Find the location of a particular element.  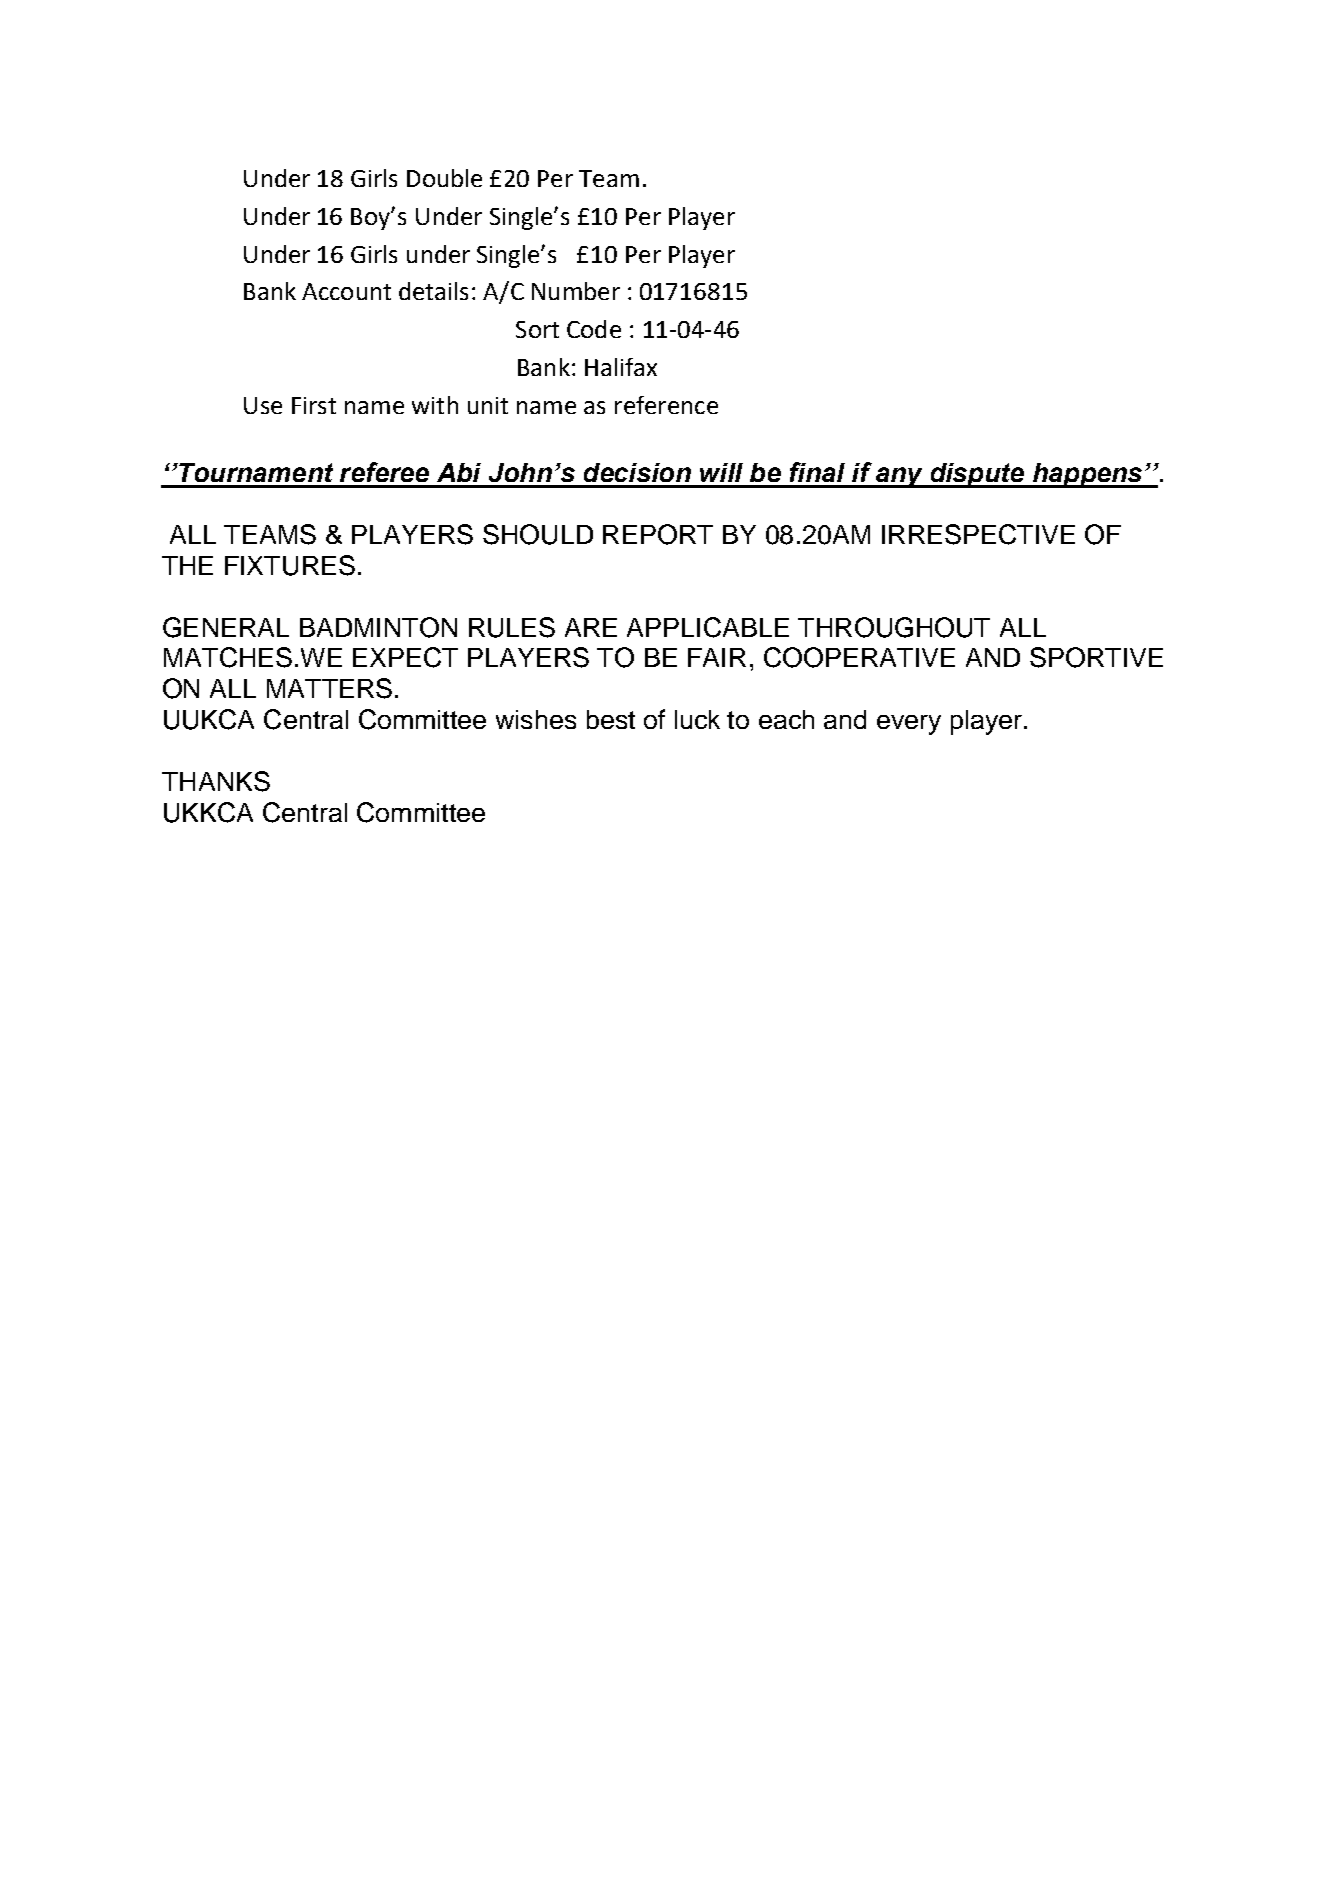

every is located at coordinates (909, 725).
